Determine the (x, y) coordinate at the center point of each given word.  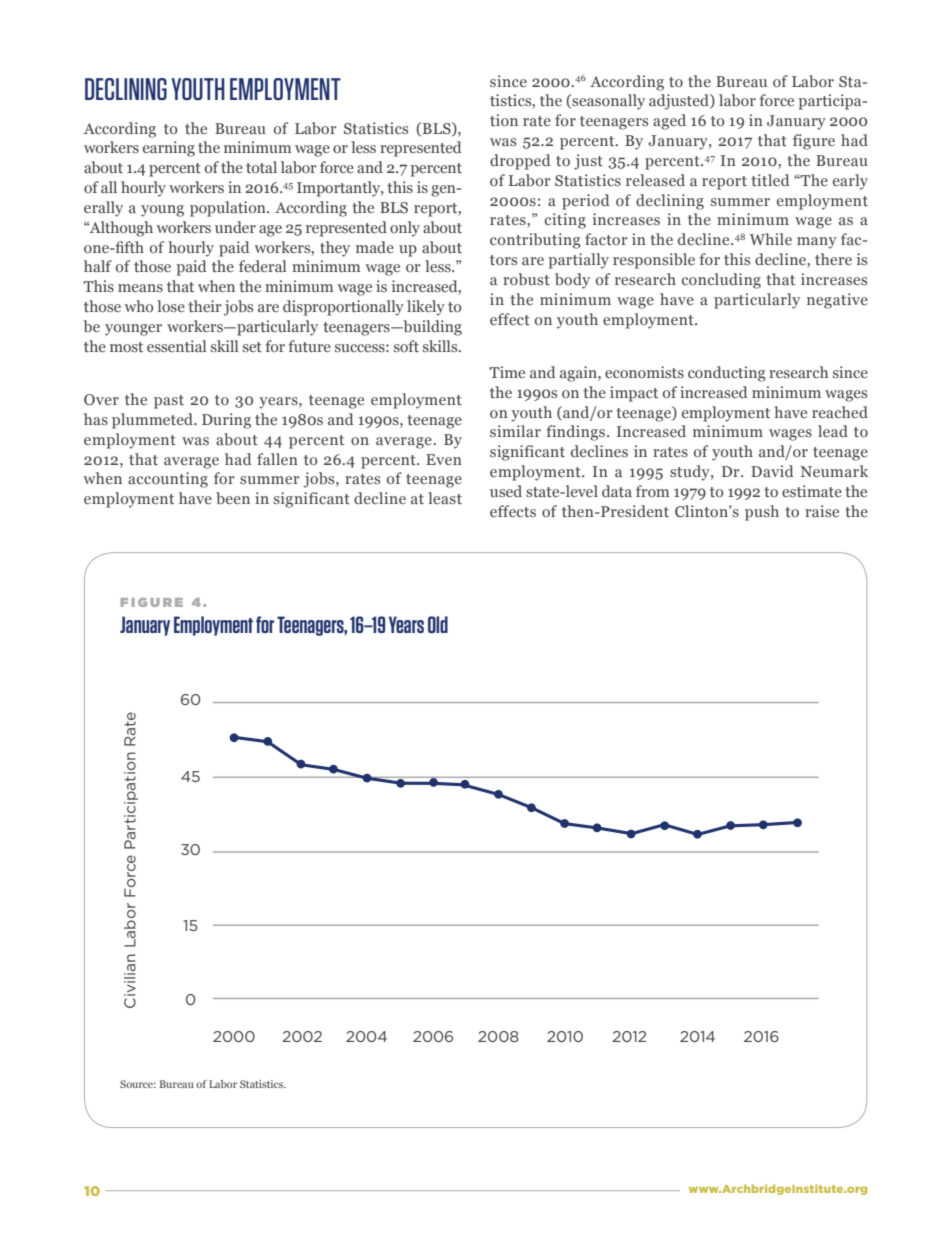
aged (669, 122)
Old (438, 624)
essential (176, 346)
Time (507, 372)
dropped (520, 162)
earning (169, 149)
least (445, 498)
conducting (727, 374)
